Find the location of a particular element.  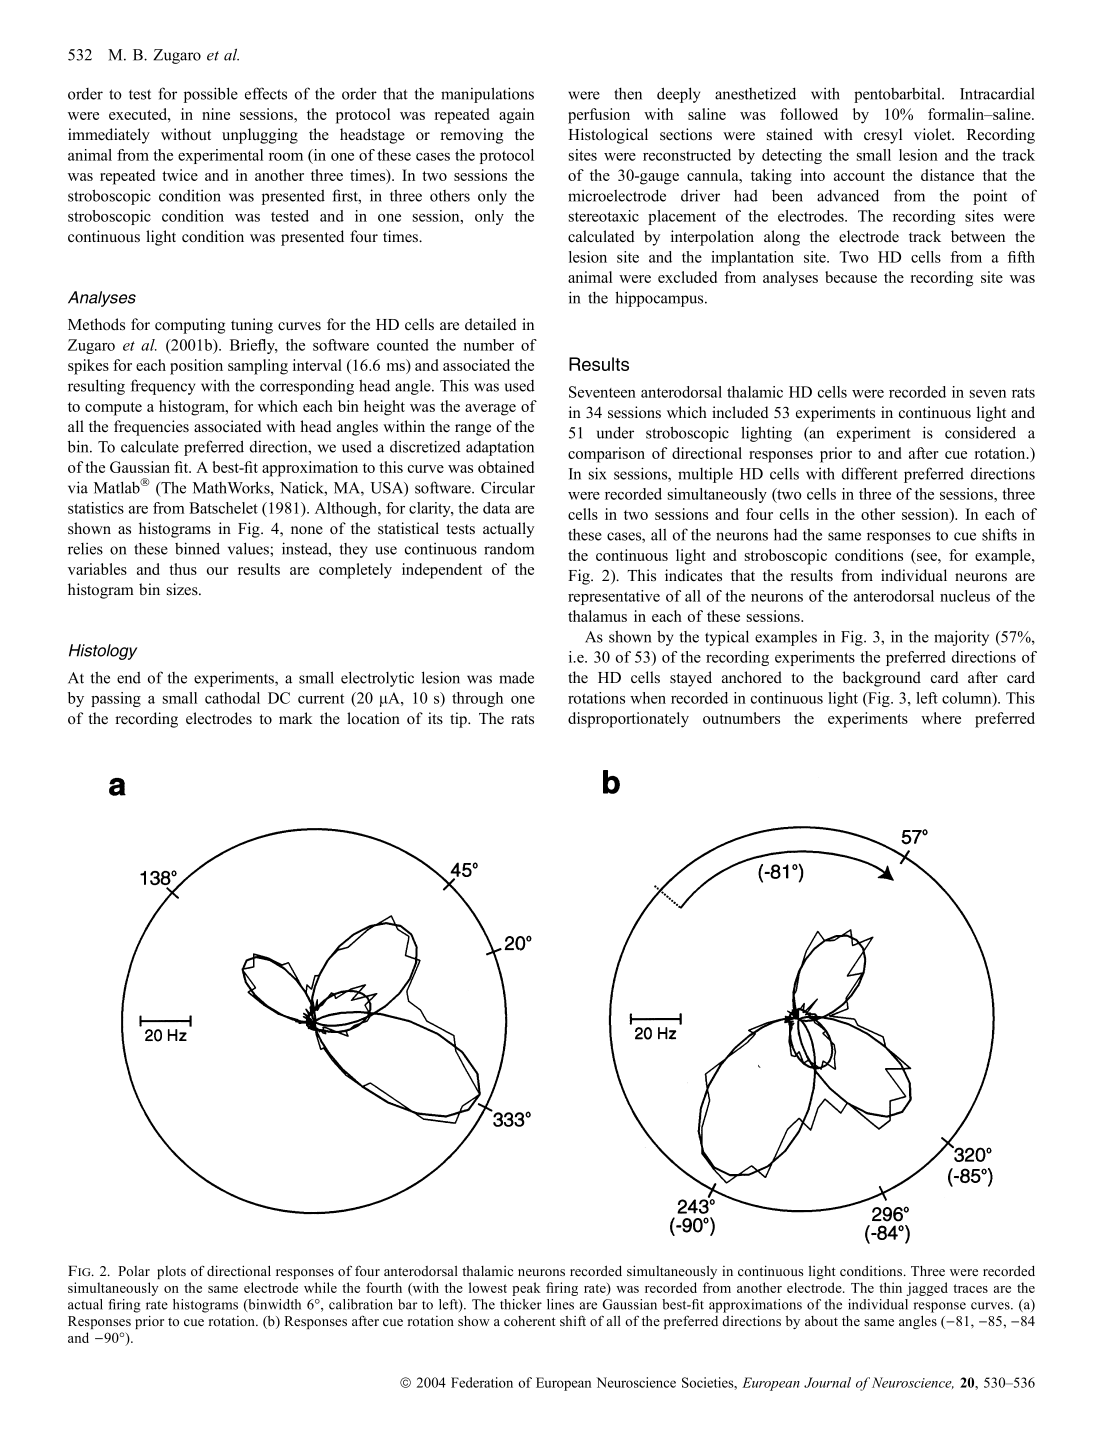

violet is located at coordinates (934, 134).
